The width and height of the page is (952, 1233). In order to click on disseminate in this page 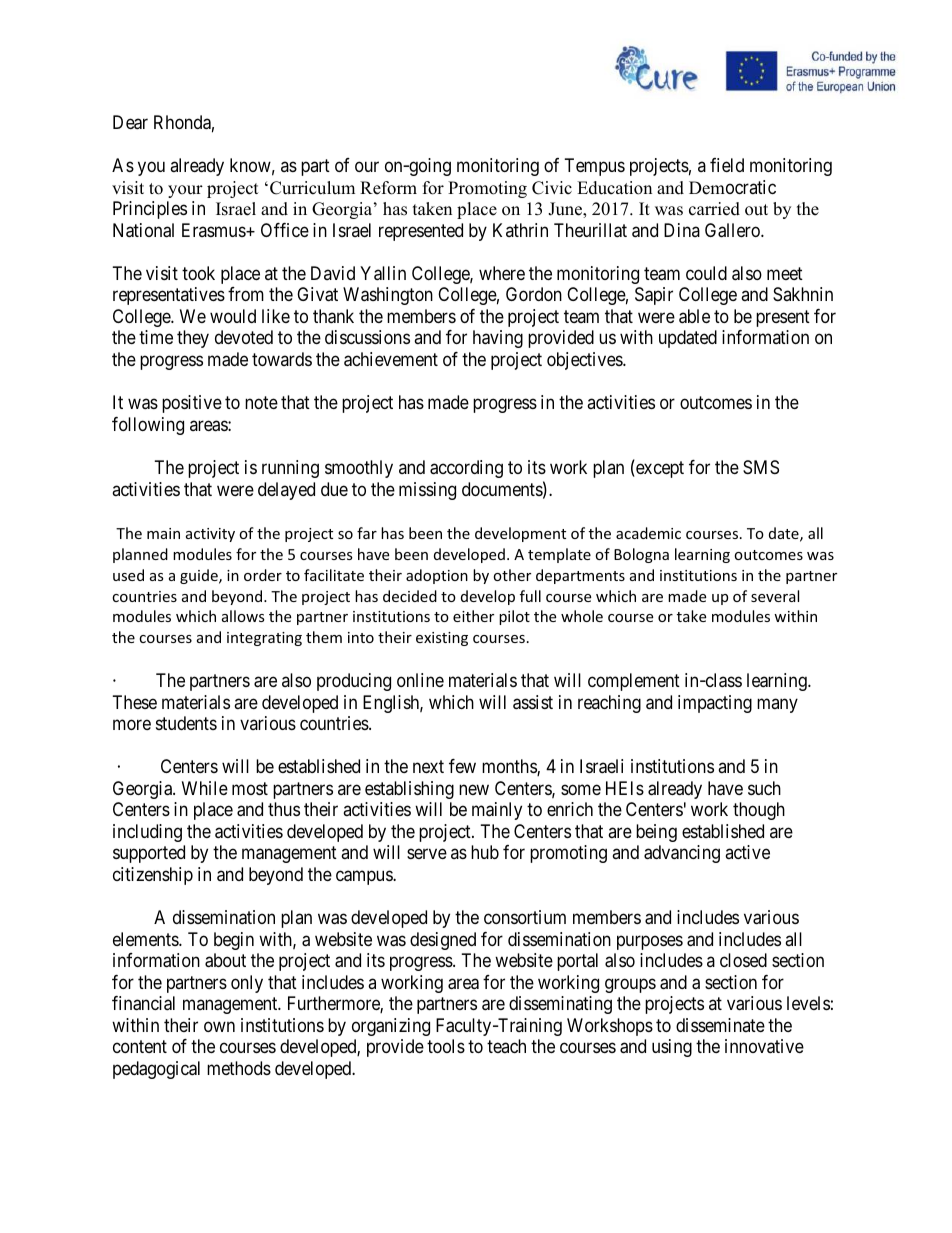, I will do `click(720, 1025)`.
